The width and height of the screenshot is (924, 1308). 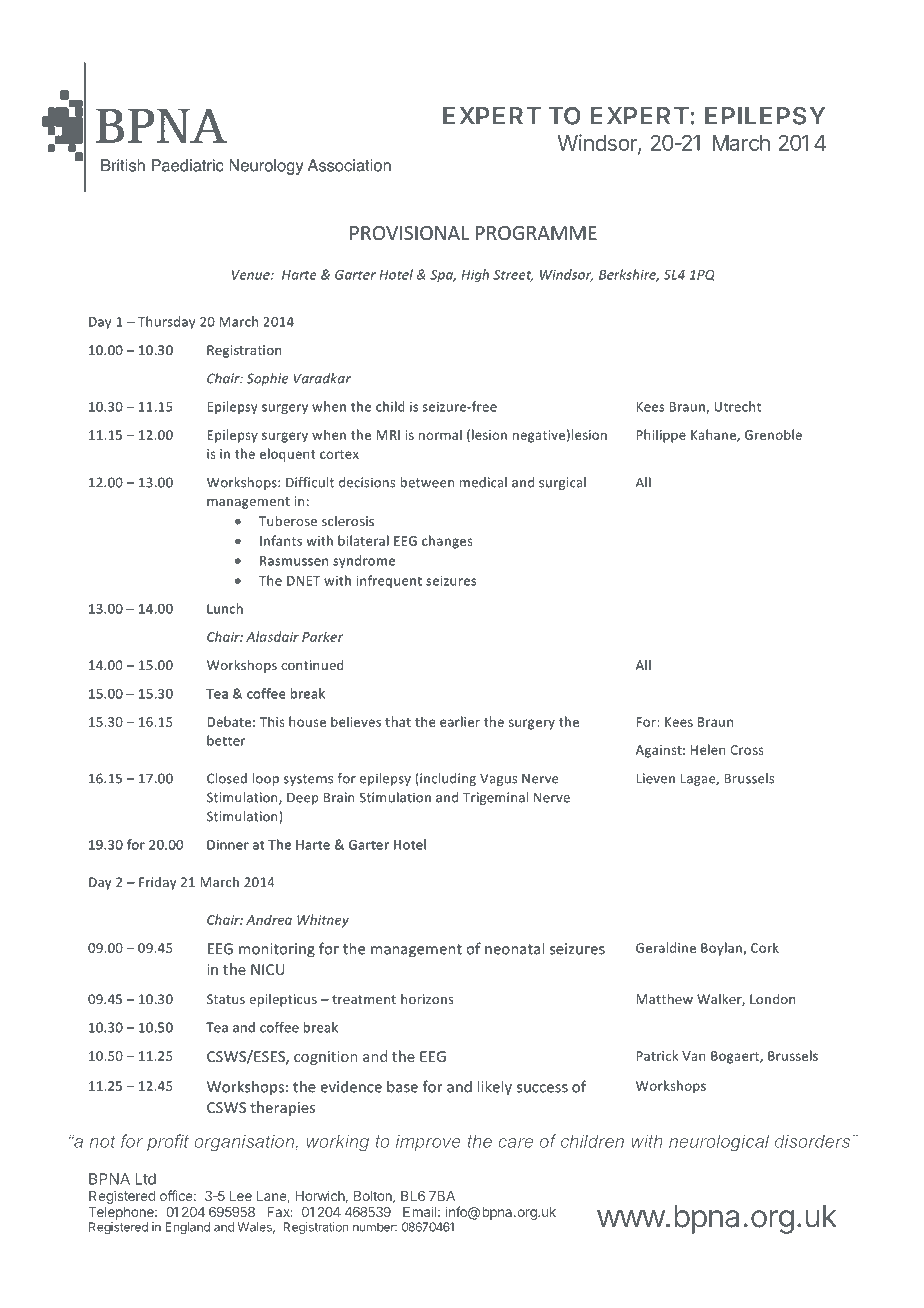 I want to click on neonatal, so click(x=514, y=948).
